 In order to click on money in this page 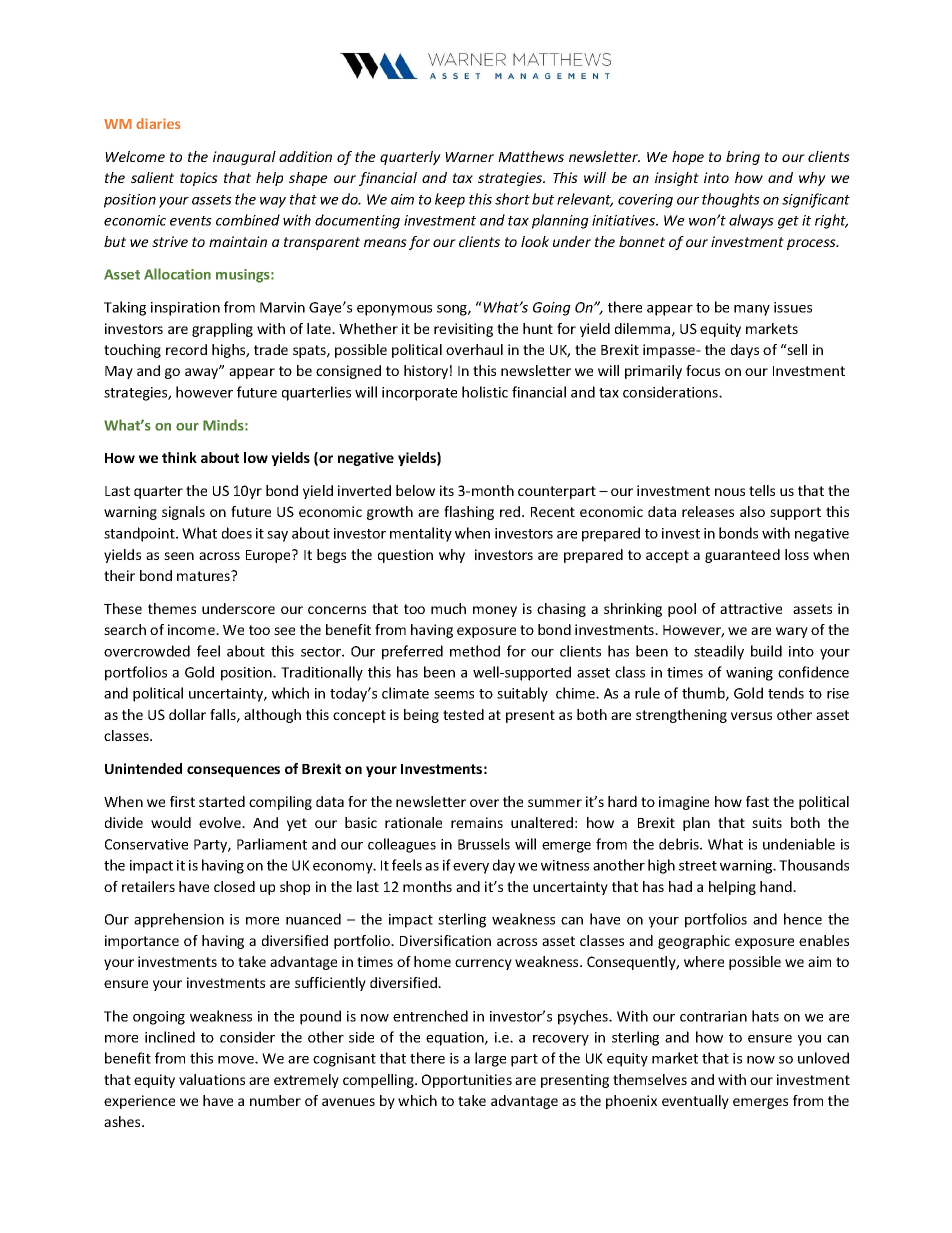, I will do `click(495, 611)`.
